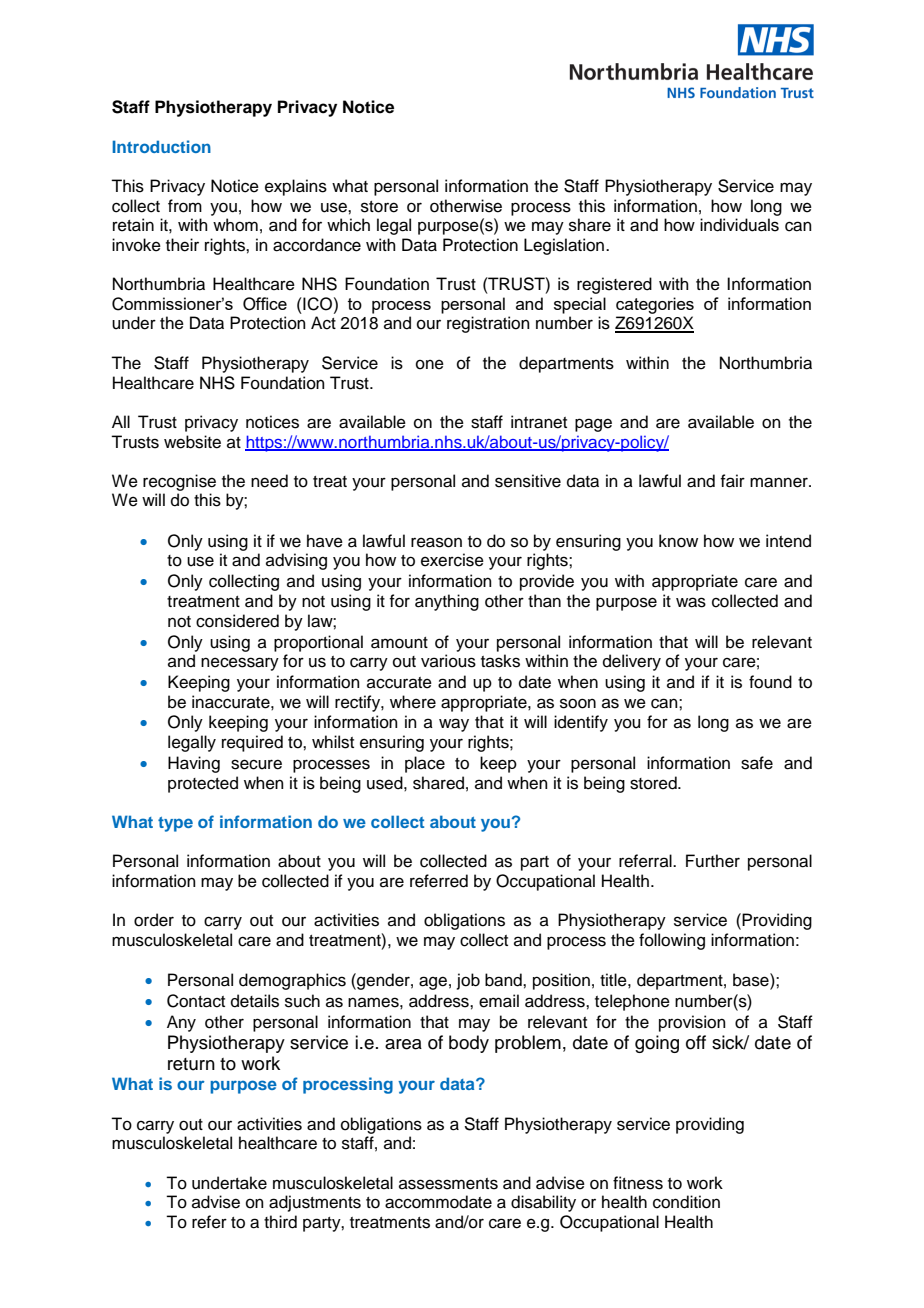 The height and width of the document is (1308, 924). What do you see at coordinates (185, 206) in the document?
I see `from` at bounding box center [185, 206].
